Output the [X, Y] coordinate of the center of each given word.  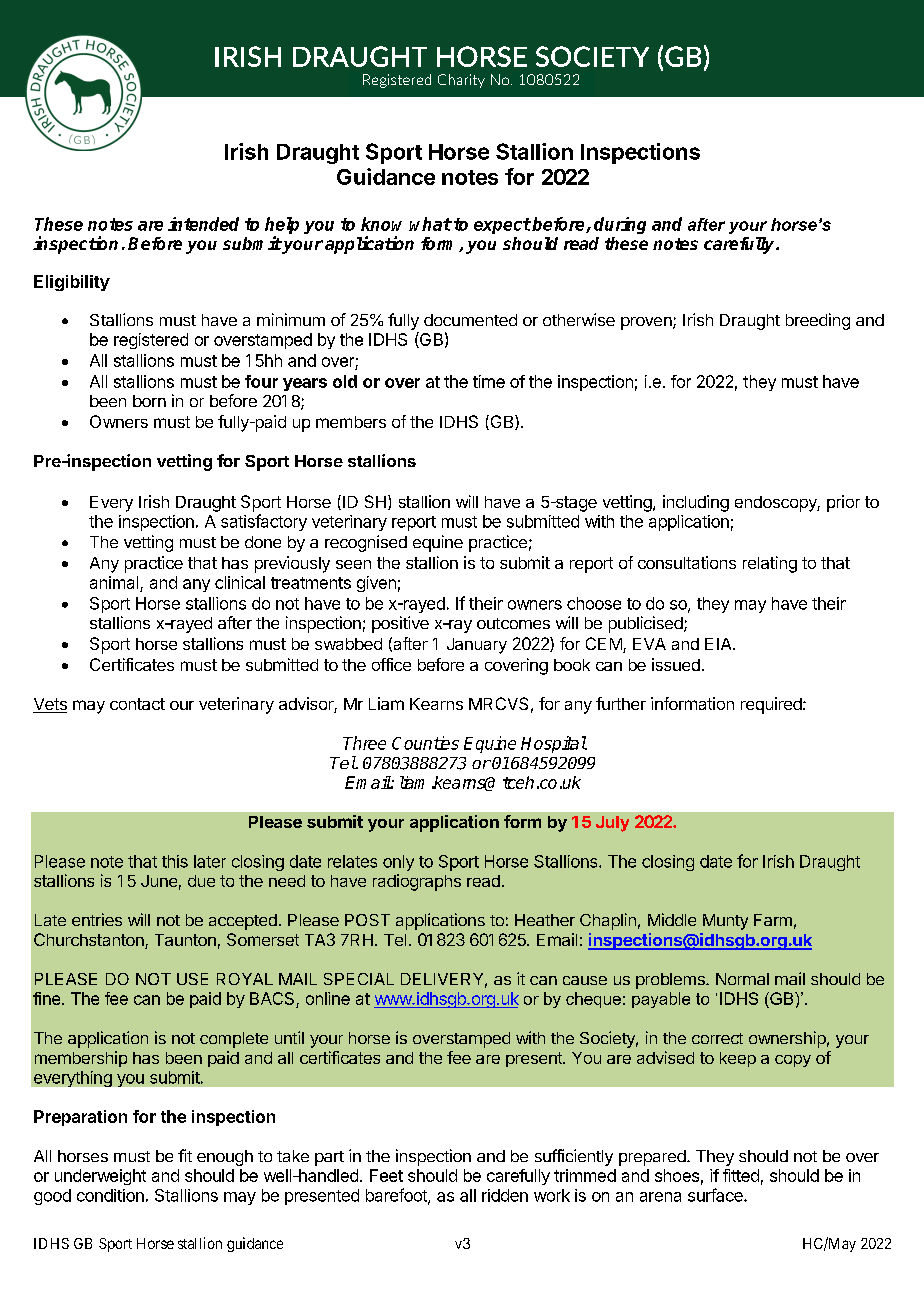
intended [203, 224]
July [612, 824]
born [149, 401]
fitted [741, 1175]
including [696, 503]
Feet [386, 1175]
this [175, 861]
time [489, 381]
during [620, 225]
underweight [100, 1177]
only [398, 863]
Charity [461, 81]
